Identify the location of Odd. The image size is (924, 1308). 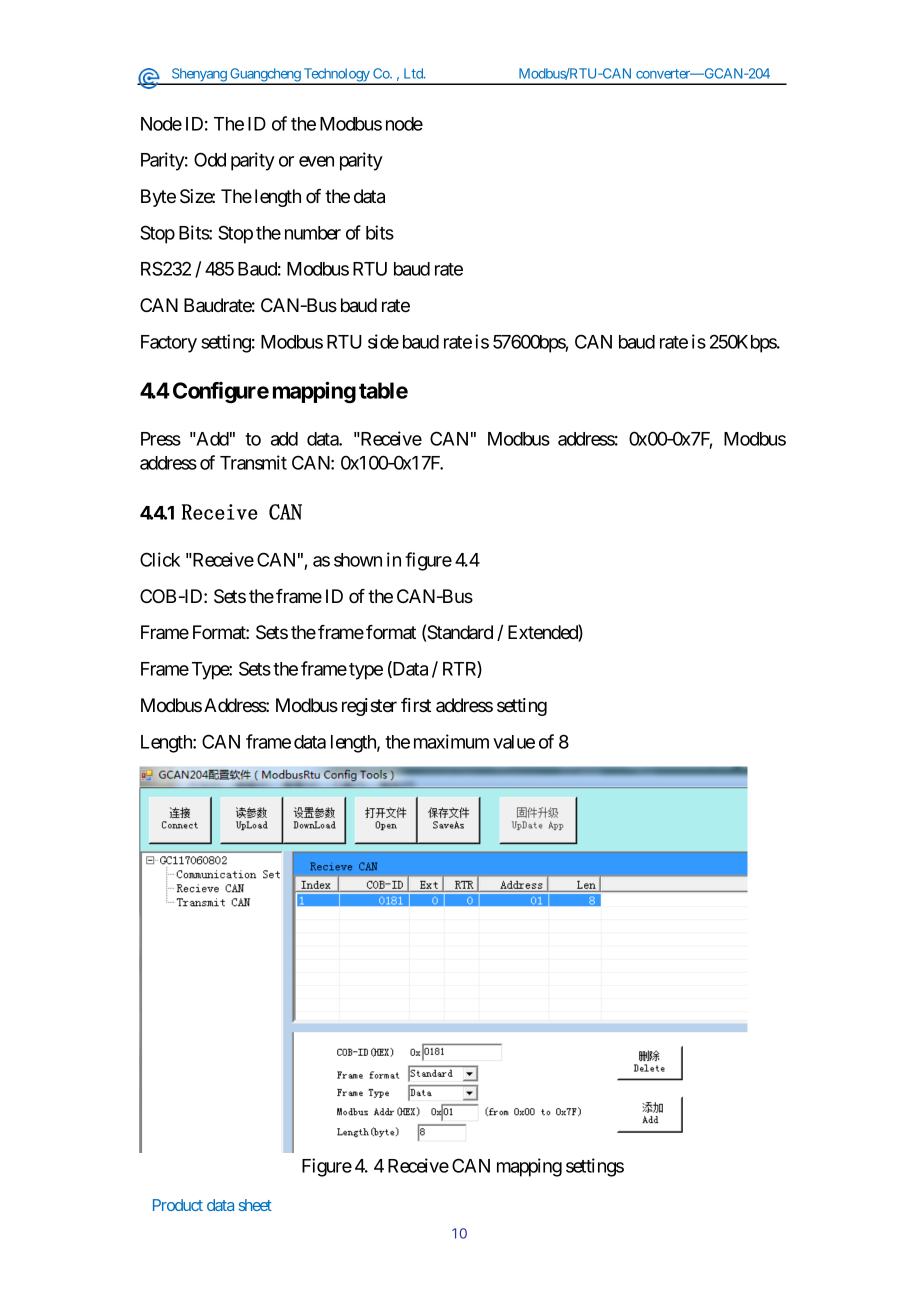
(210, 159).
